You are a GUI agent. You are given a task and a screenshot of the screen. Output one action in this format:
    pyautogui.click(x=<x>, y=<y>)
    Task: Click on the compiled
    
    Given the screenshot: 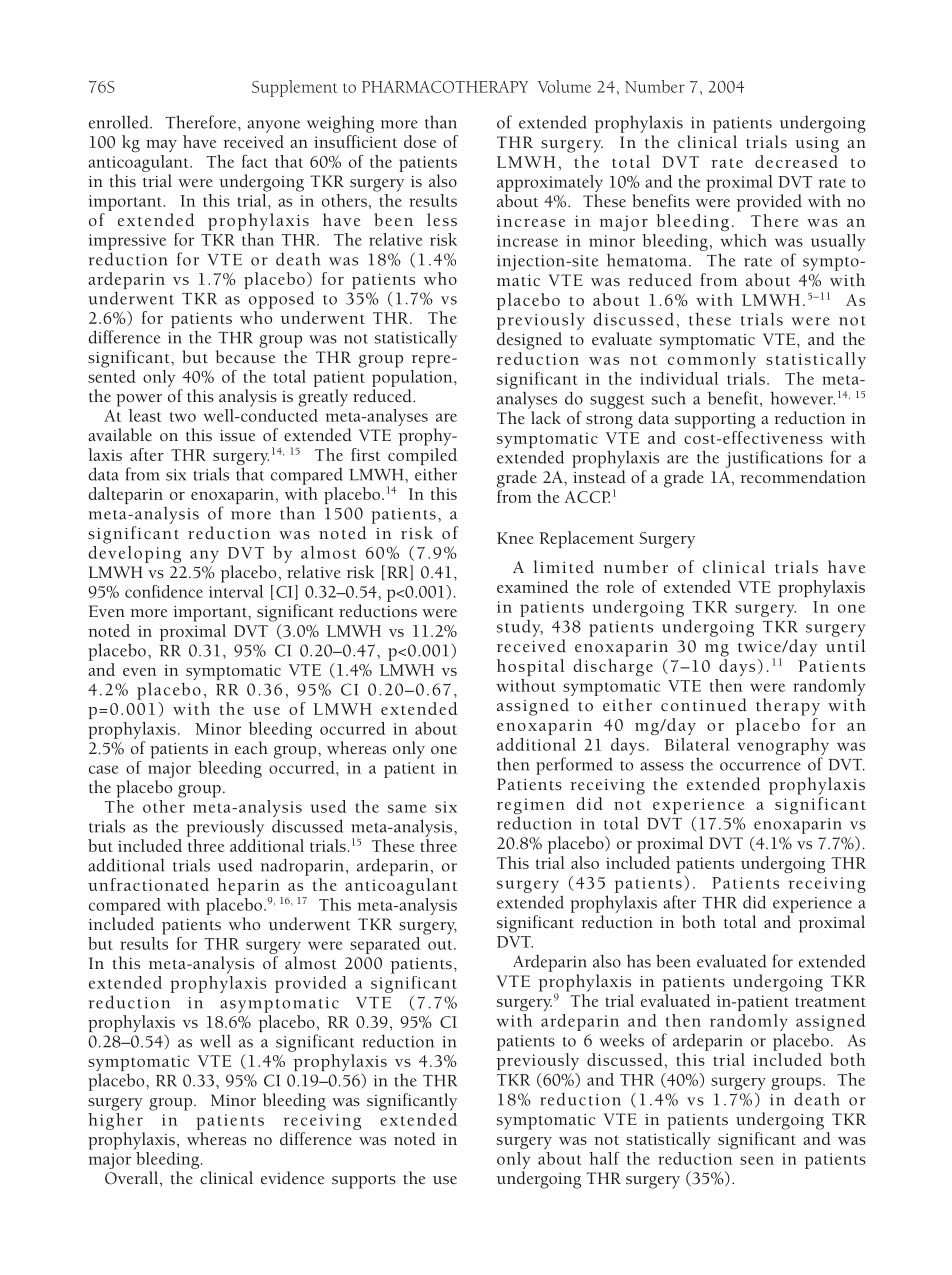 What is the action you would take?
    pyautogui.click(x=422, y=458)
